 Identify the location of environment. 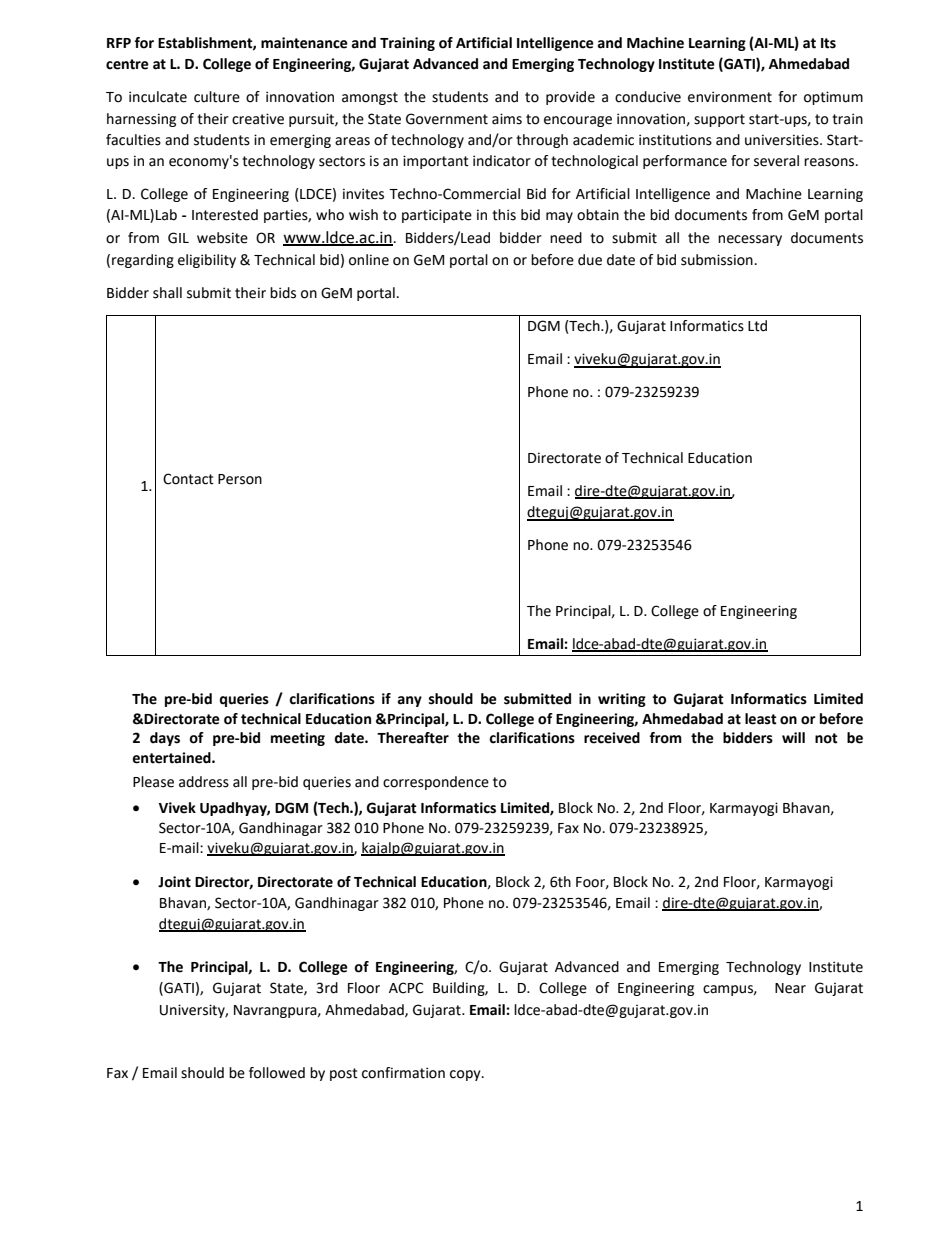
(730, 97).
